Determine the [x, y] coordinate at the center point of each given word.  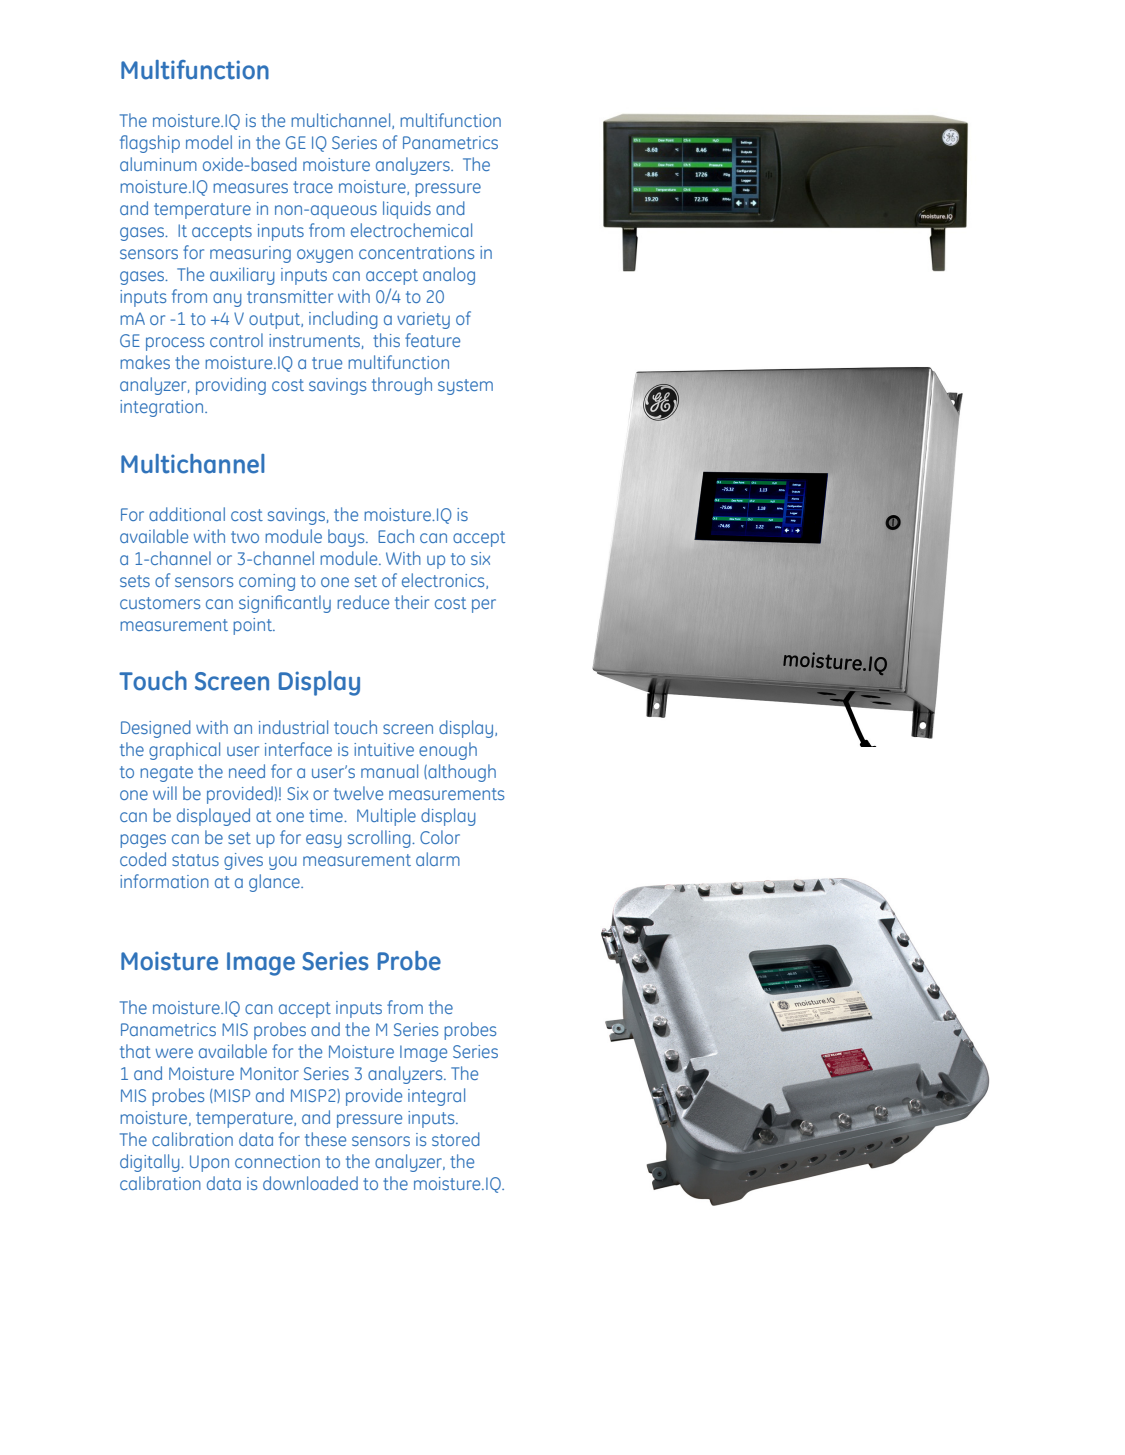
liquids [407, 210]
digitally [151, 1163]
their [412, 602]
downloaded [310, 1183]
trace [313, 187]
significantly [285, 604]
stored [456, 1139]
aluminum [158, 164]
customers [160, 603]
